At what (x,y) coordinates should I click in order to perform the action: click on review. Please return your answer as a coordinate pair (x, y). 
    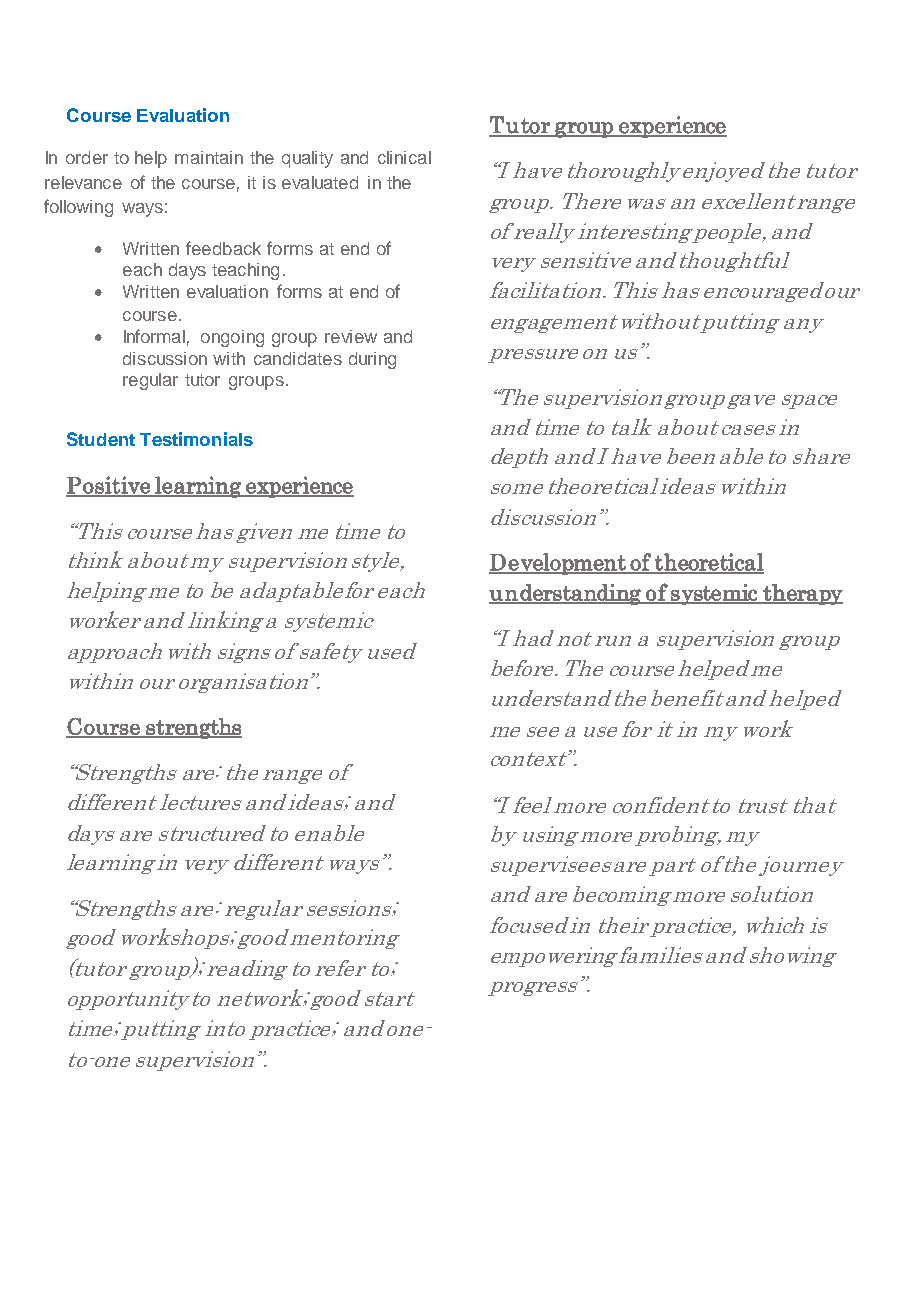
    Looking at the image, I should click on (351, 336).
